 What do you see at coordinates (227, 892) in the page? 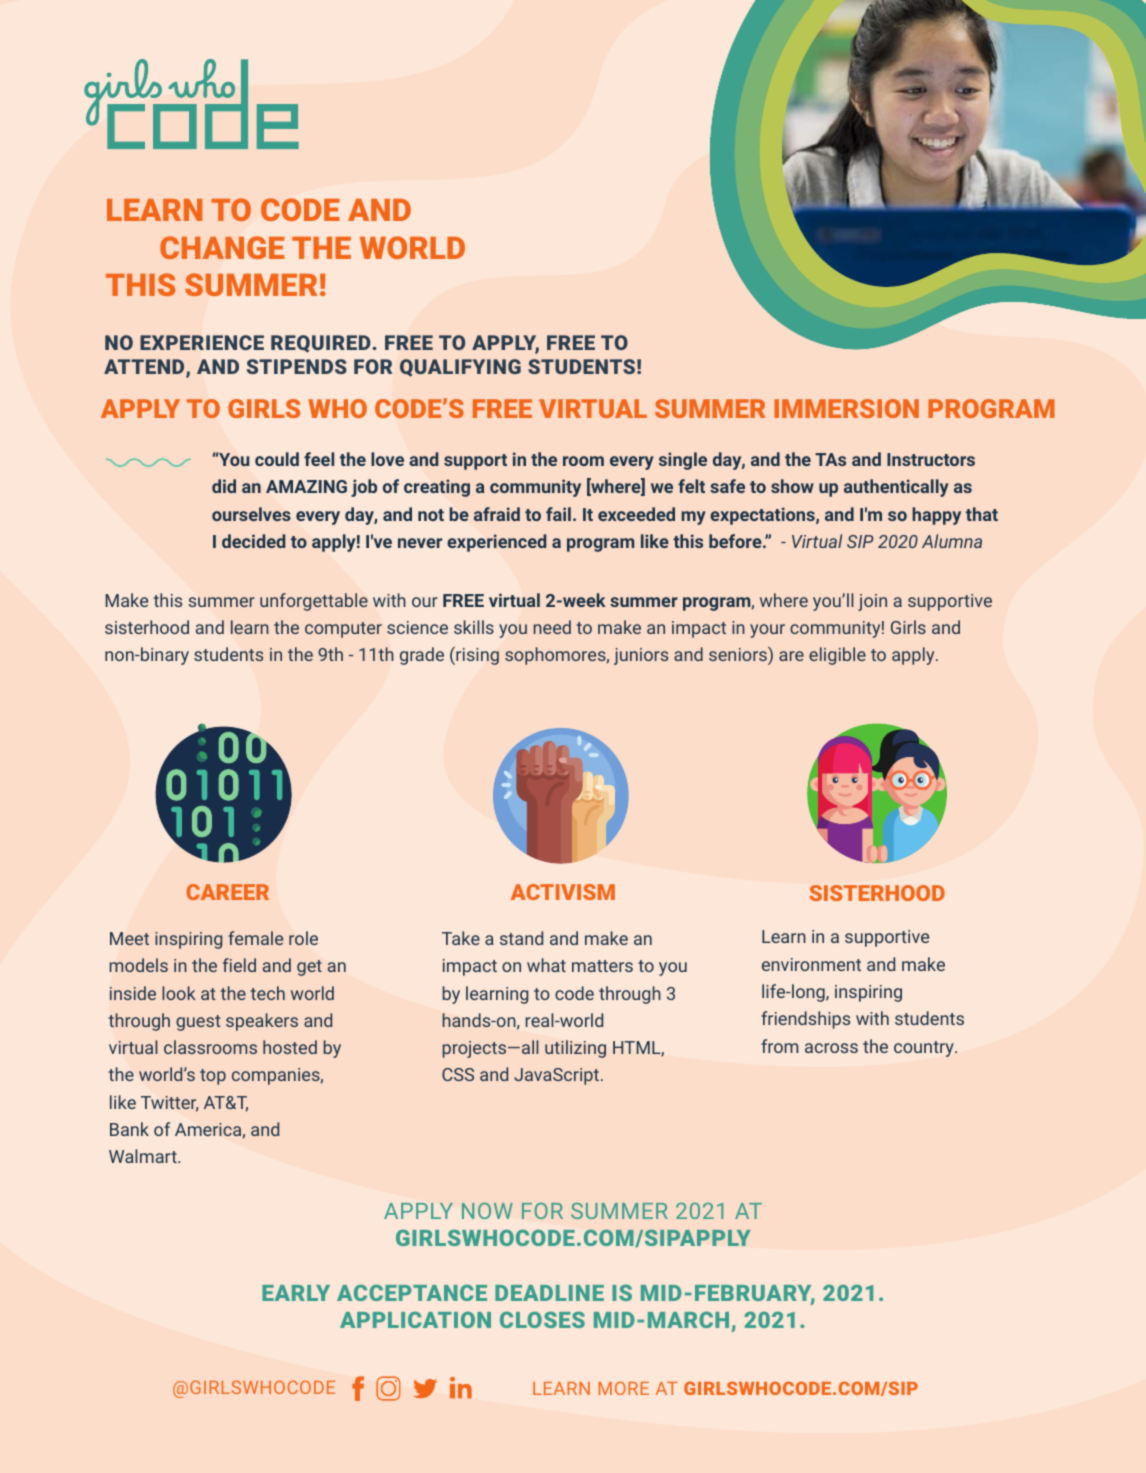
I see `CAREER` at bounding box center [227, 892].
